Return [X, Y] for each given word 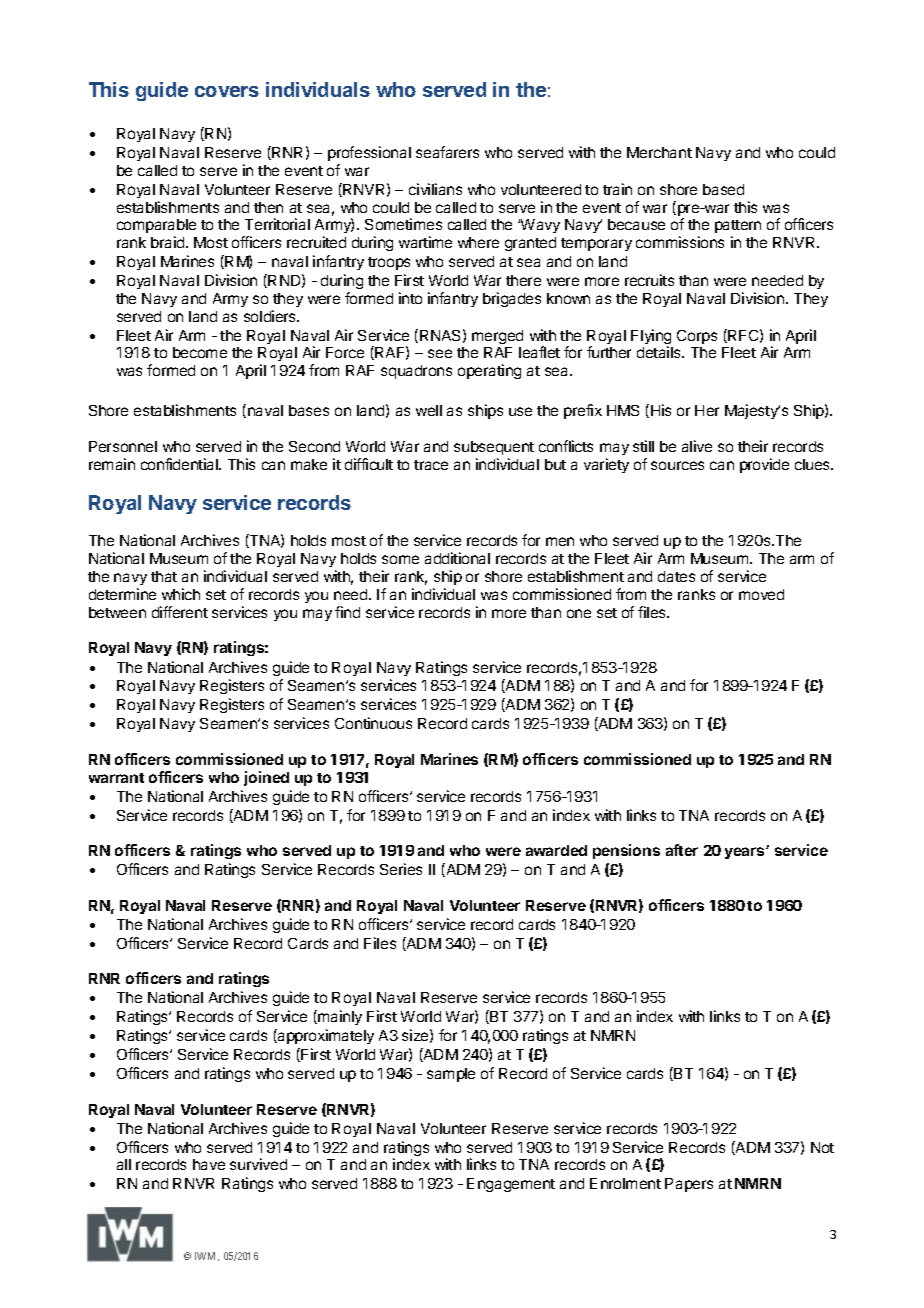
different [180, 612]
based [723, 189]
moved [761, 594]
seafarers [447, 152]
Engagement [511, 1185]
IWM [207, 1256]
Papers [689, 1185]
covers [227, 91]
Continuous [373, 723]
